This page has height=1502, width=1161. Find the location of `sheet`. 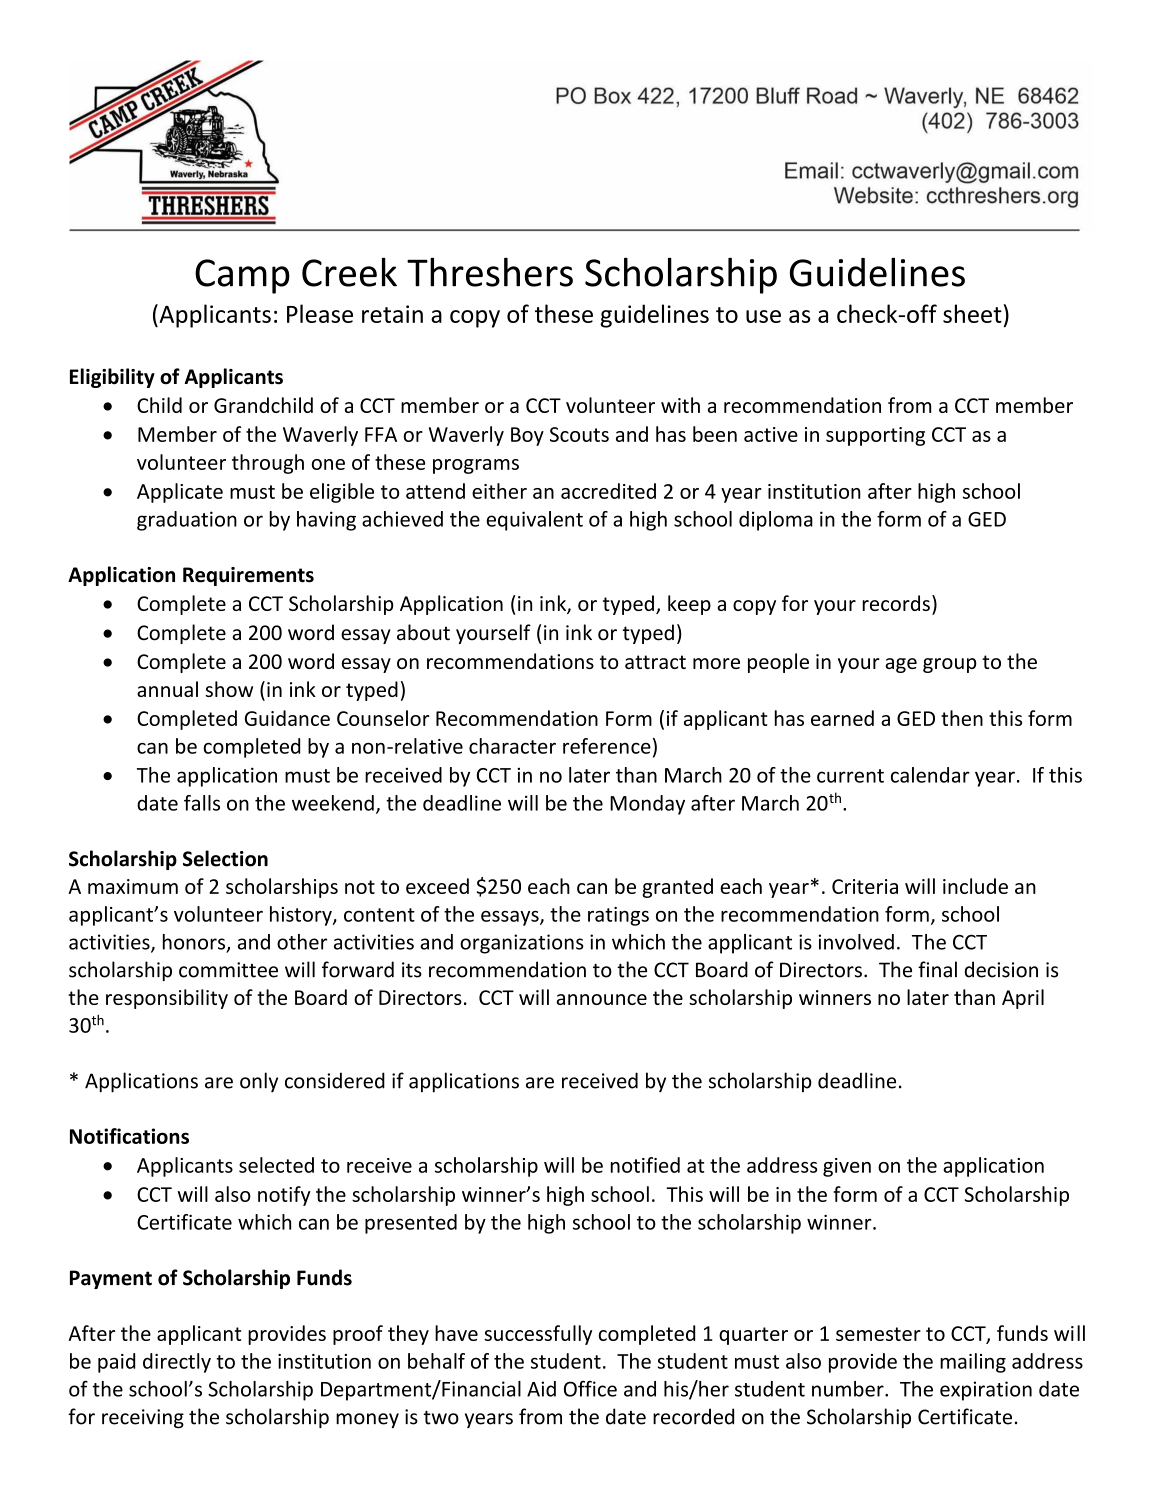

sheet is located at coordinates (973, 313).
